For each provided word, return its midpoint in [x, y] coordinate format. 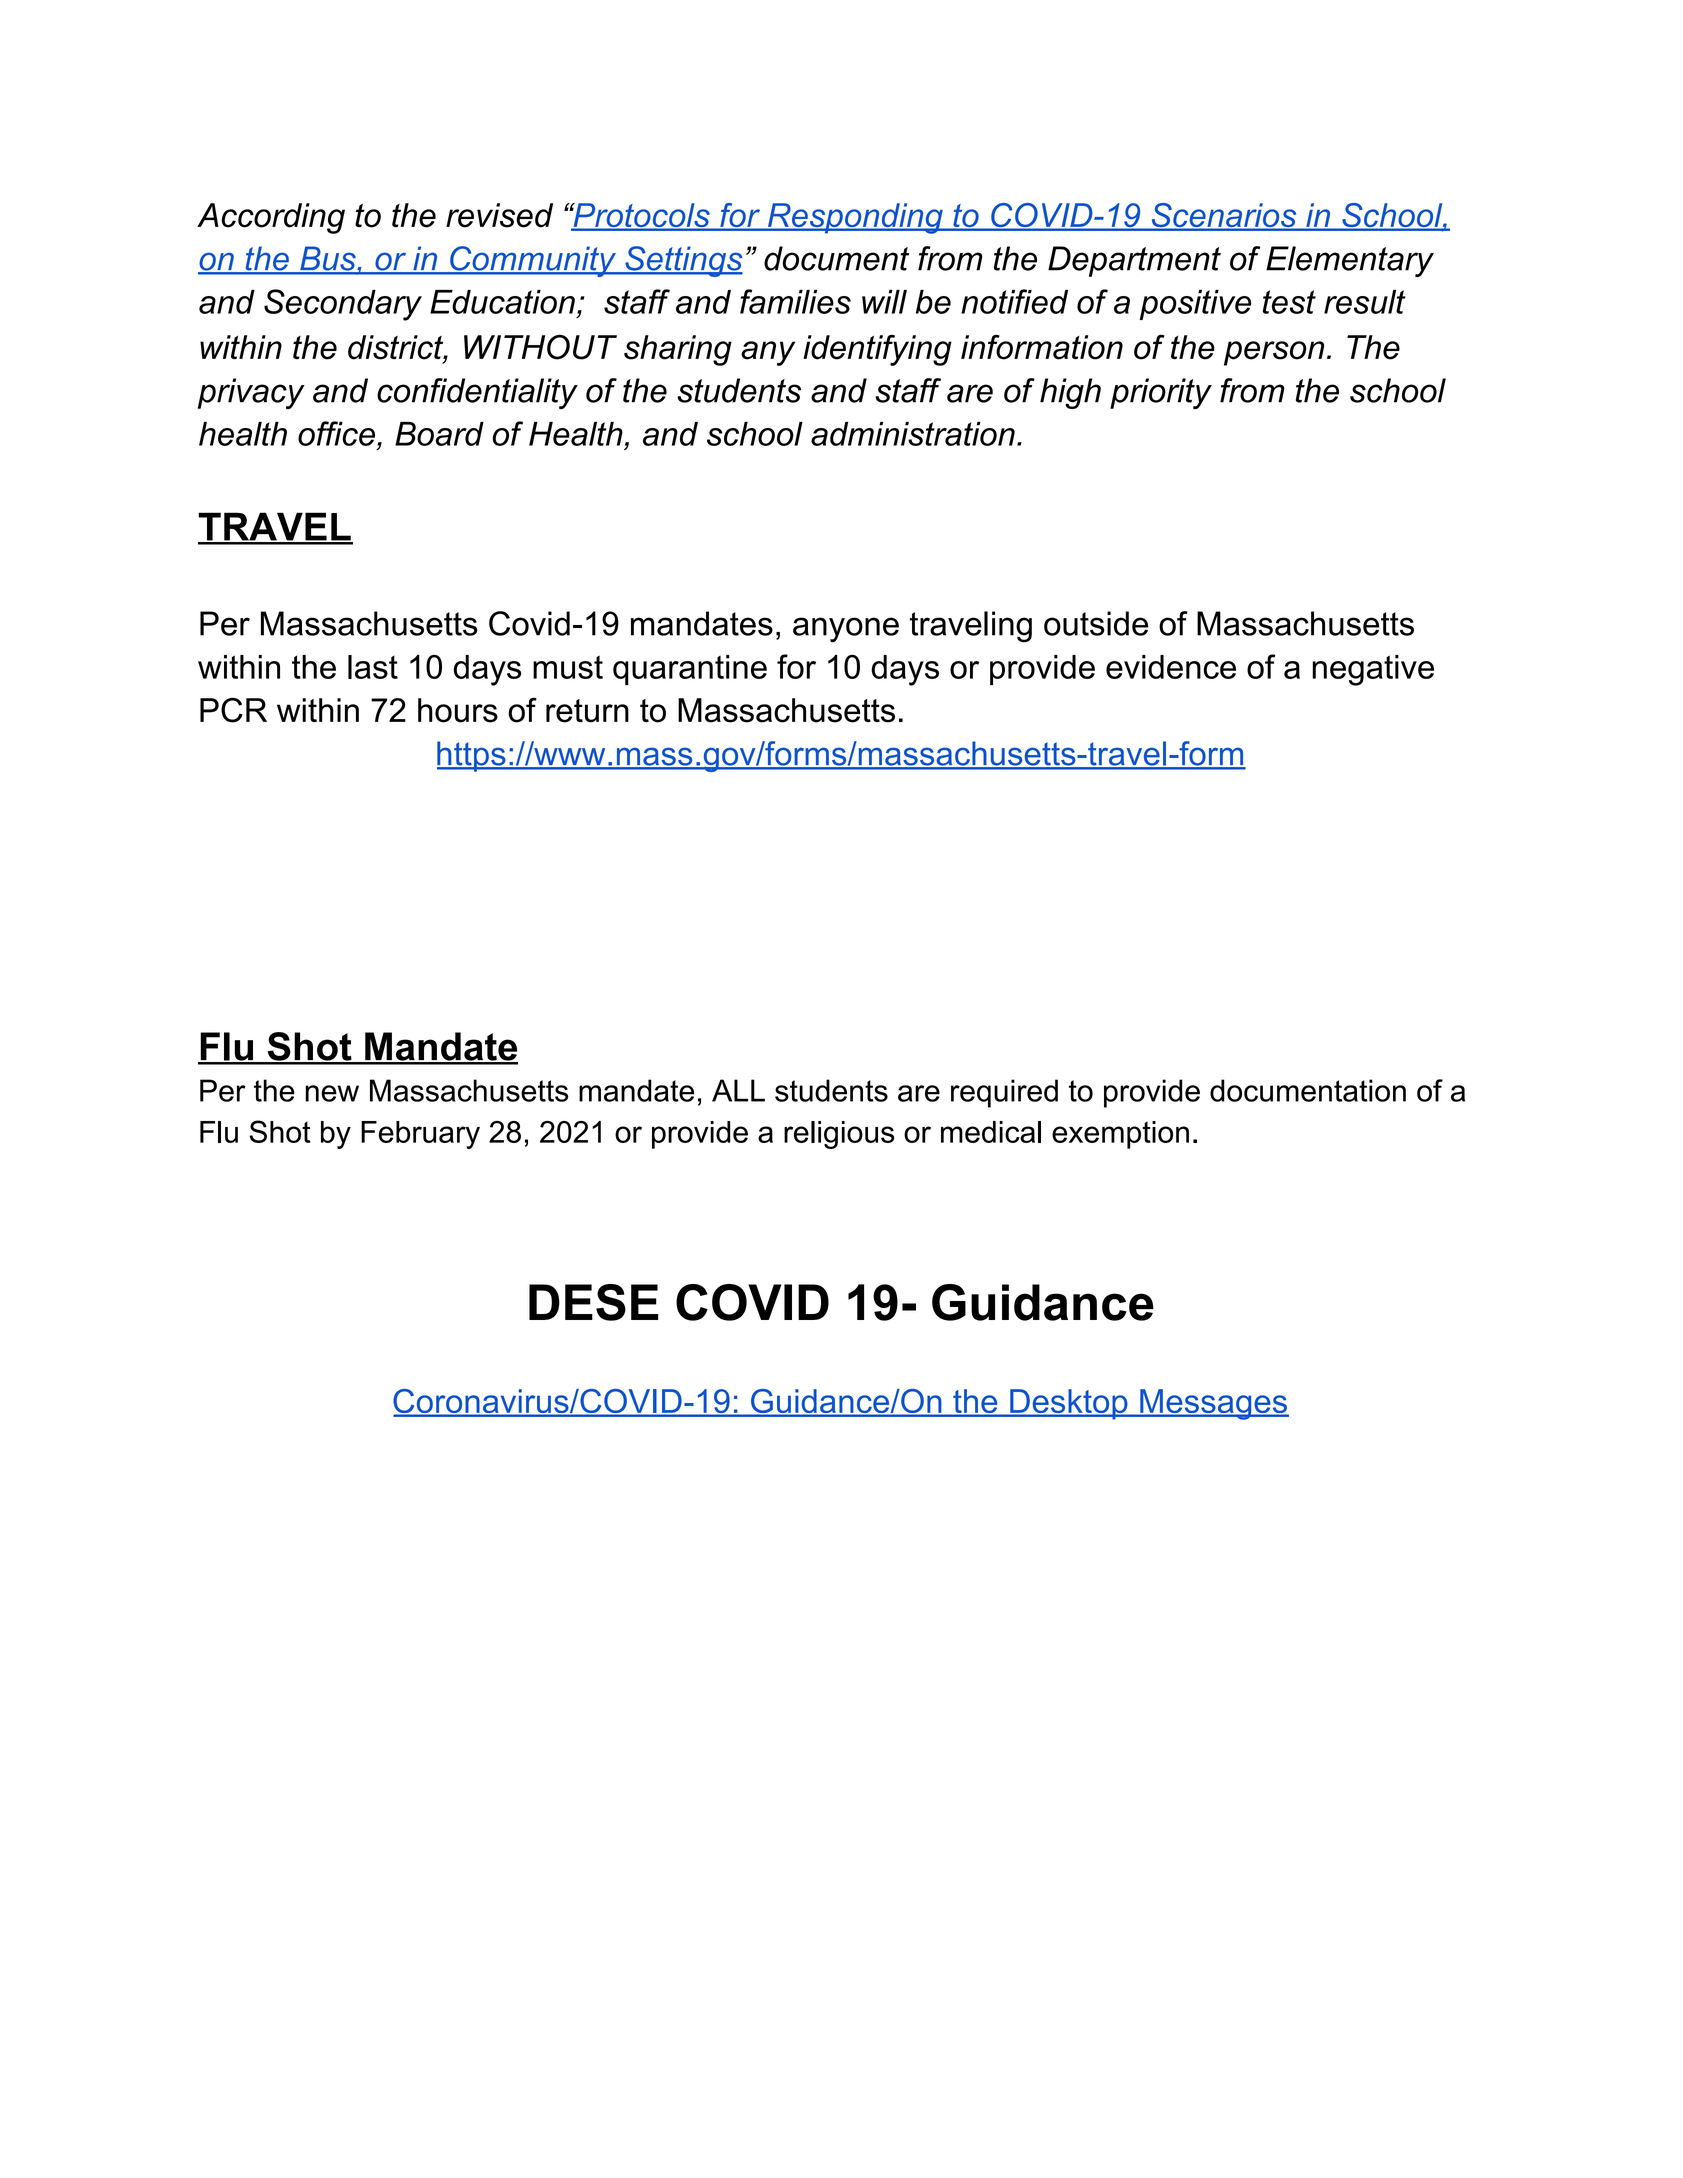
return [587, 711]
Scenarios [1224, 216]
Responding [855, 218]
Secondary [343, 305]
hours [458, 710]
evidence [1171, 667]
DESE [594, 1302]
